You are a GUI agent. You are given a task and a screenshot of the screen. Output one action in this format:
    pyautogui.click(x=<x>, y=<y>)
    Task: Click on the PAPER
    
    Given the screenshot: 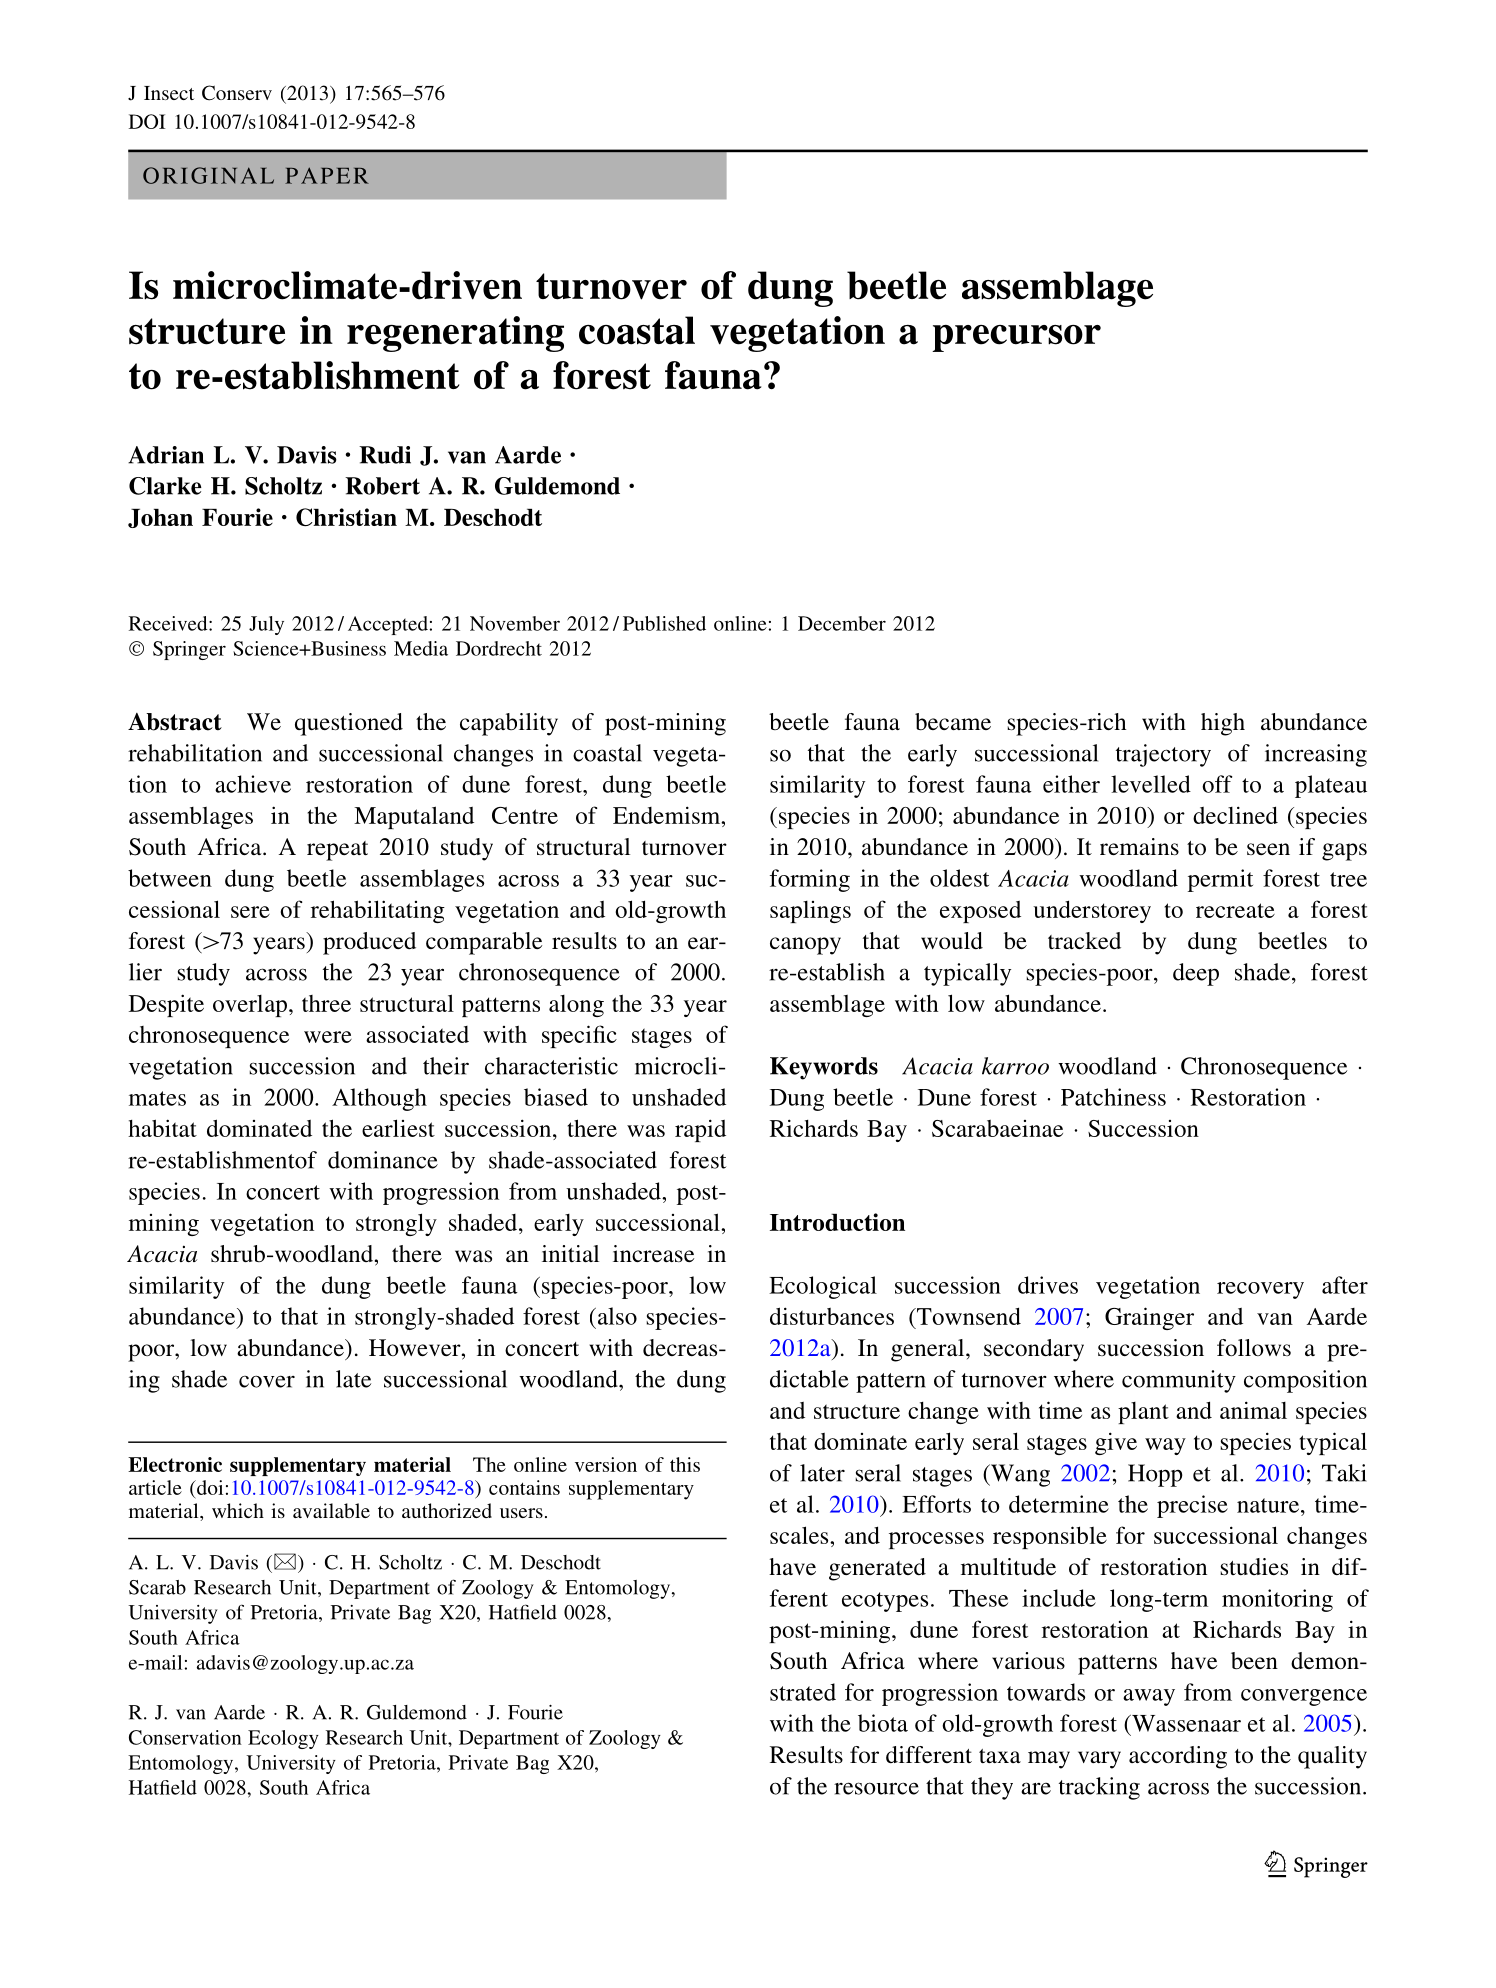 What is the action you would take?
    pyautogui.click(x=327, y=175)
